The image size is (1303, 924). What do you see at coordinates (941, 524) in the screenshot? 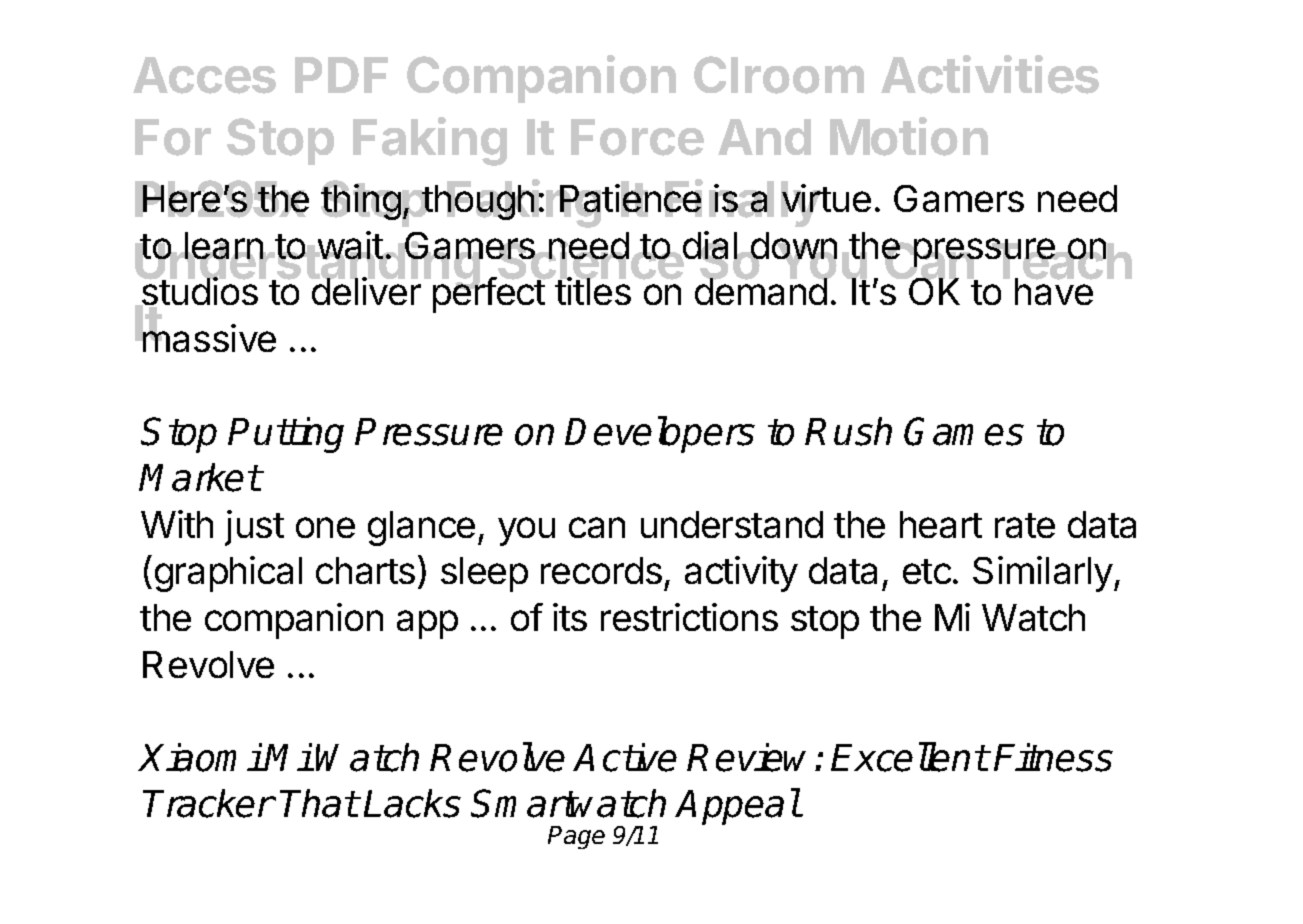
I see `heart` at bounding box center [941, 524].
